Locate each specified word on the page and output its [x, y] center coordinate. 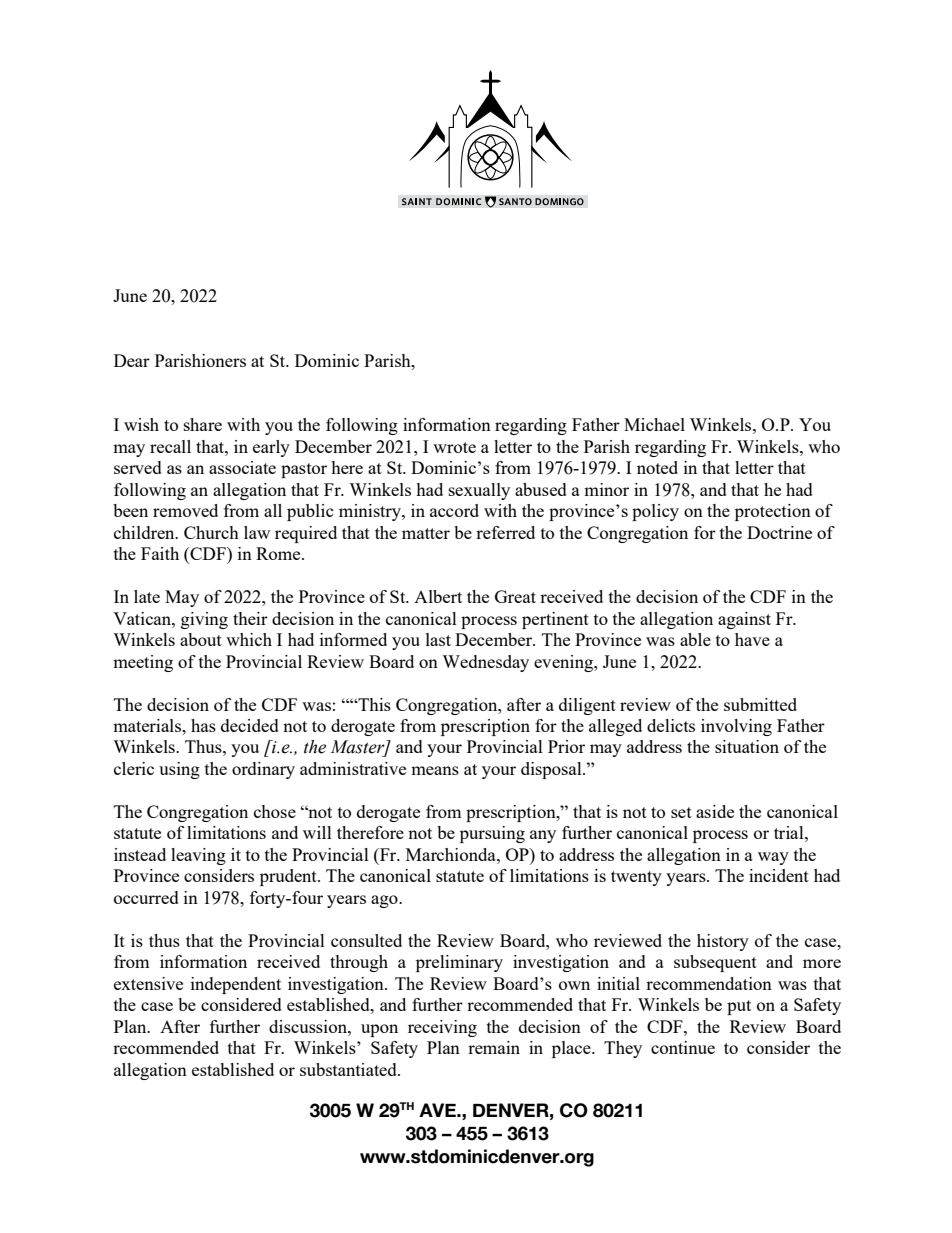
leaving [198, 856]
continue [683, 1047]
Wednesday [485, 663]
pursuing [492, 834]
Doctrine [779, 532]
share [203, 424]
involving [736, 727]
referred [505, 532]
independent [236, 985]
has [203, 725]
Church [211, 532]
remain [494, 1047]
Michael [654, 424]
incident [779, 875]
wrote [454, 447]
